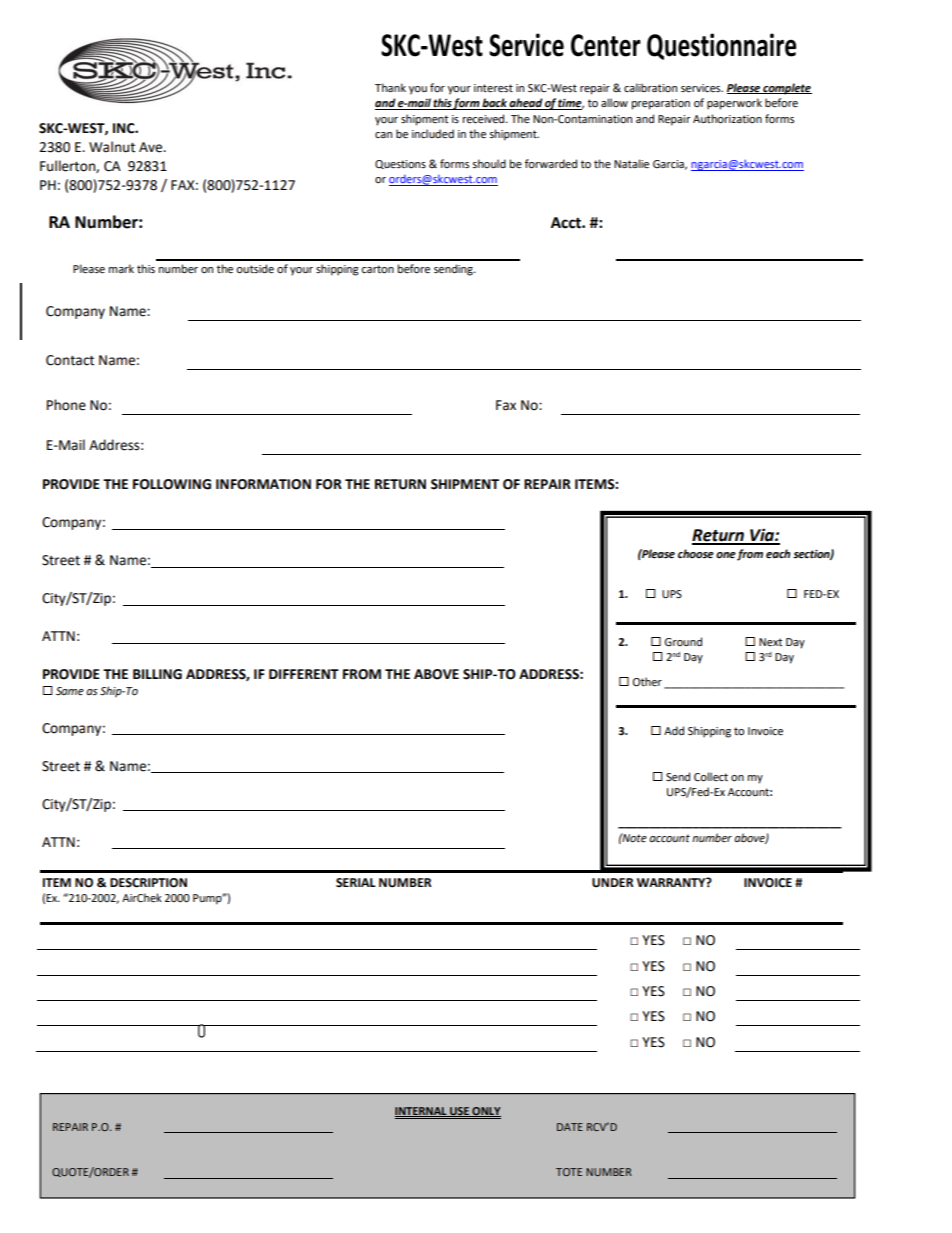 Image resolution: width=952 pixels, height=1233 pixels. Describe the element at coordinates (696, 554) in the screenshot. I see `choose` at that location.
